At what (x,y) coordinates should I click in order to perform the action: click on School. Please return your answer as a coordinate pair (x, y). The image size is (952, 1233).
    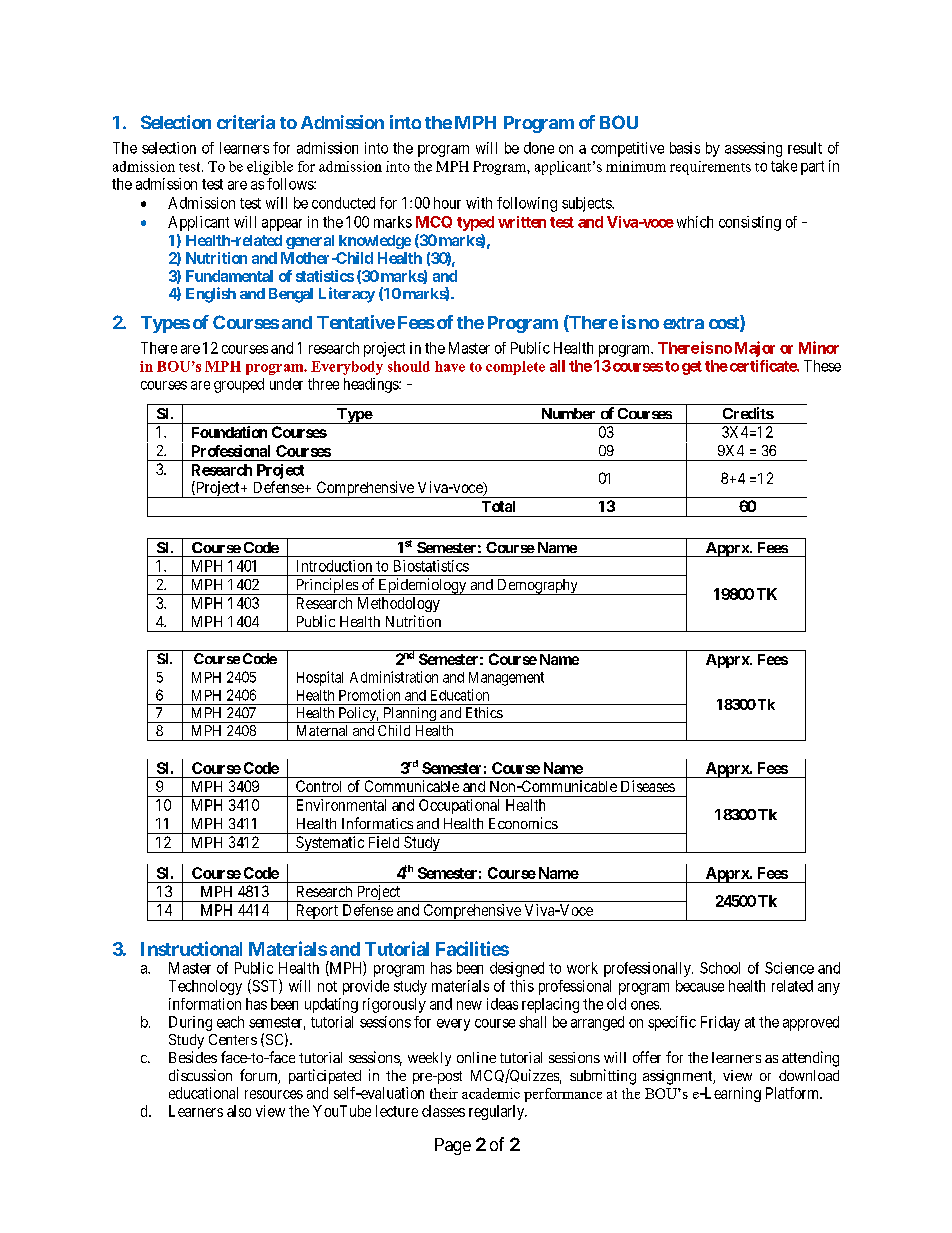
    Looking at the image, I should click on (720, 968).
